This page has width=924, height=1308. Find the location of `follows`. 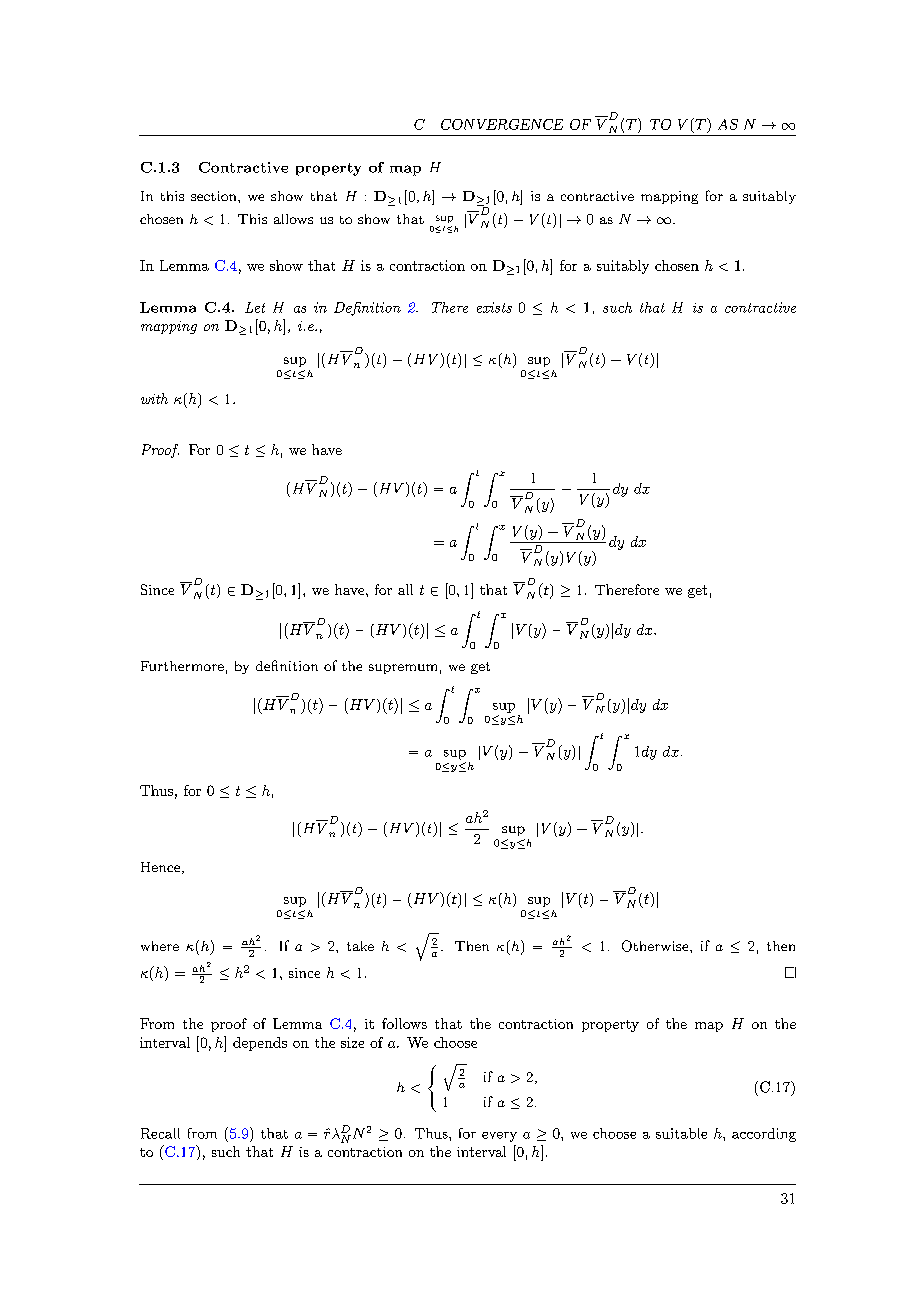

follows is located at coordinates (404, 1023).
